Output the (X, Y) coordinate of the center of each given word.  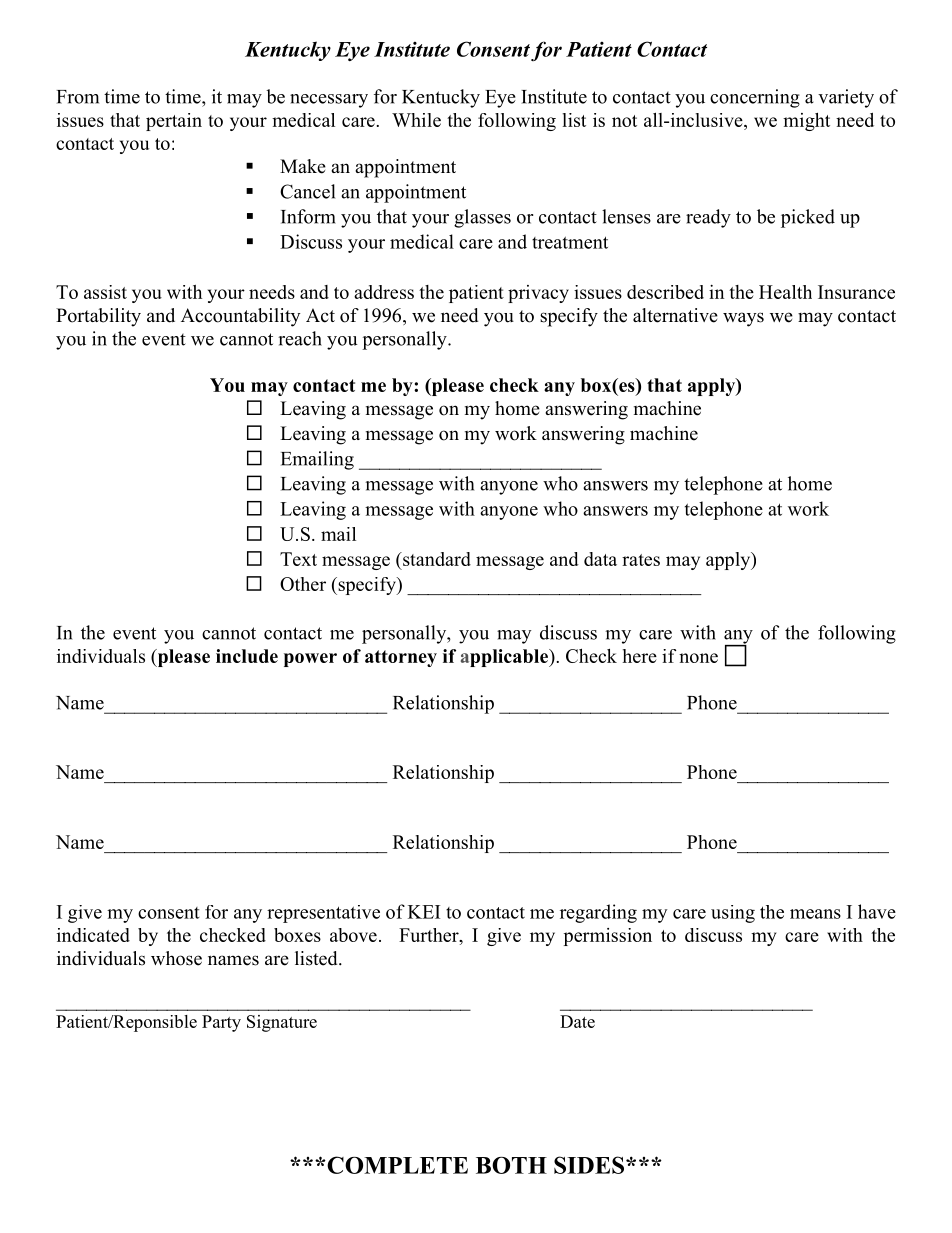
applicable (505, 658)
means (815, 914)
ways (743, 319)
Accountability (240, 317)
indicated (93, 935)
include (247, 656)
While (416, 120)
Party (221, 1023)
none (698, 658)
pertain (174, 122)
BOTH (511, 1165)
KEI (424, 912)
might (806, 122)
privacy (538, 294)
